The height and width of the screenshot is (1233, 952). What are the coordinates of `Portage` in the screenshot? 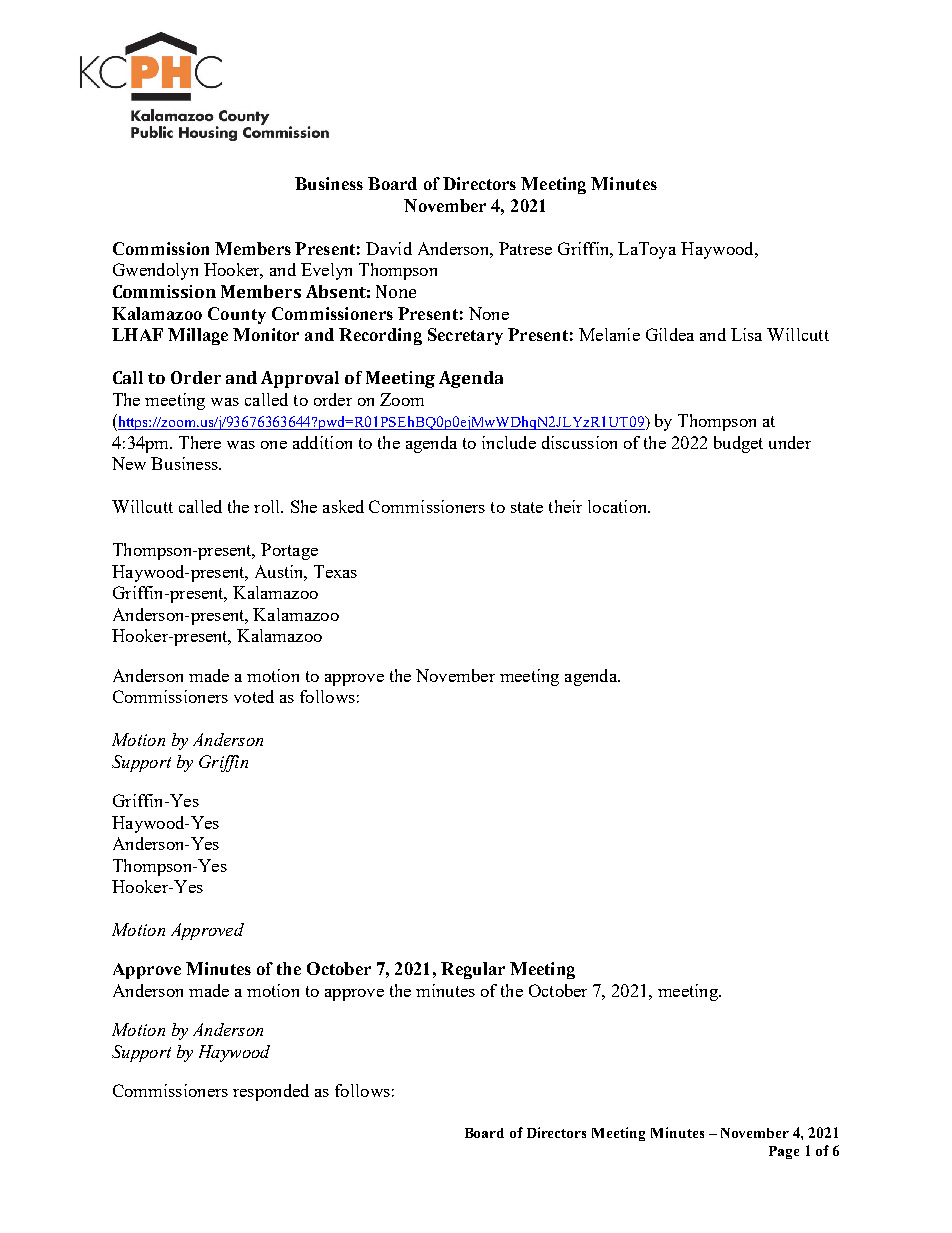 It's located at (289, 551).
